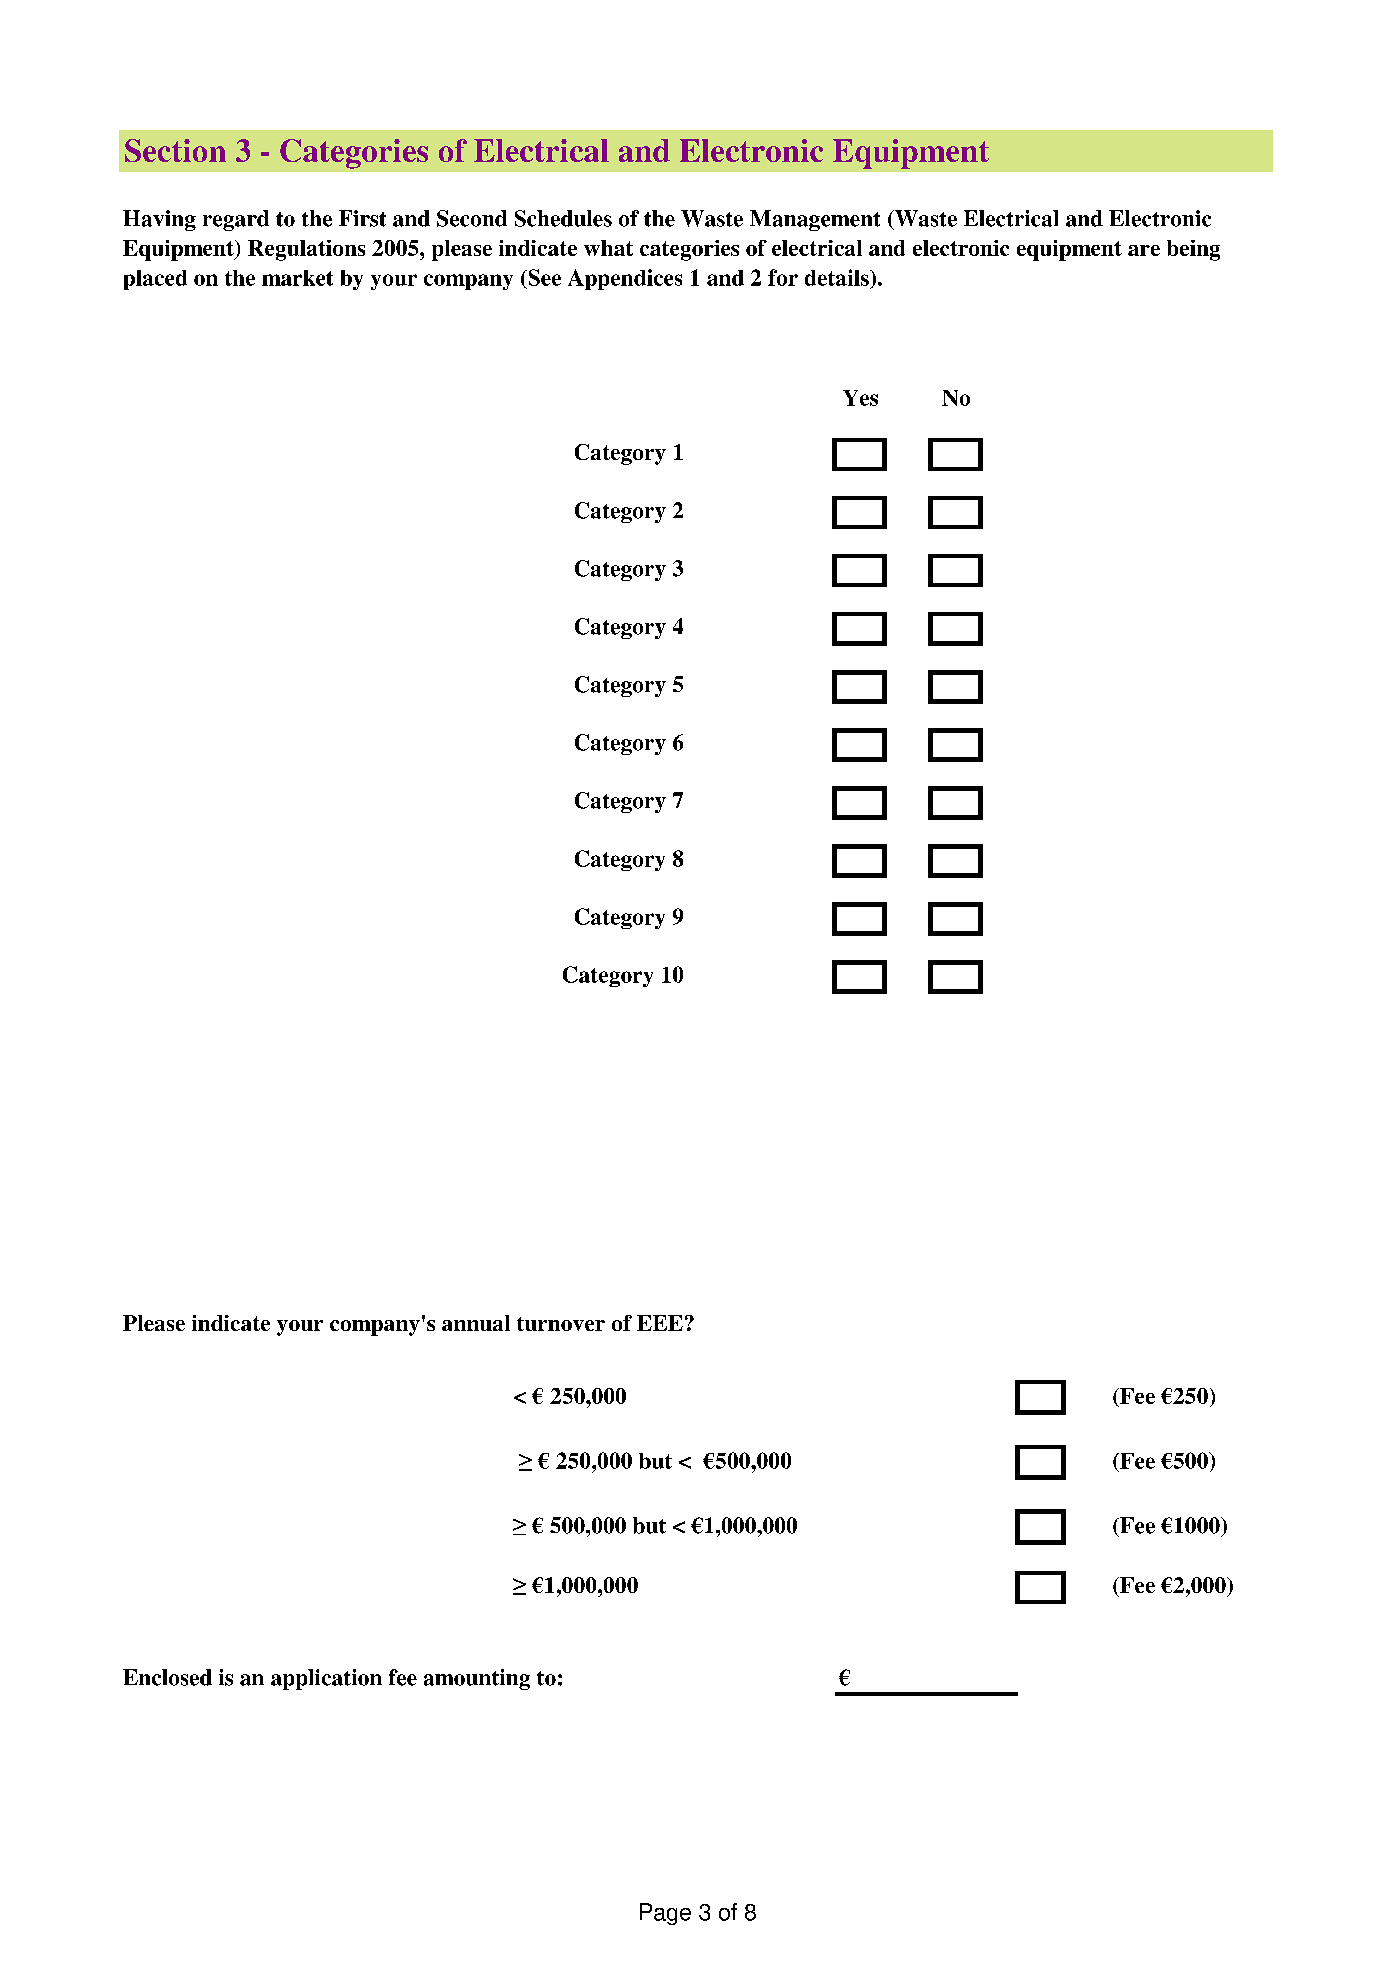 The image size is (1397, 1977). I want to click on turnover, so click(561, 1324).
